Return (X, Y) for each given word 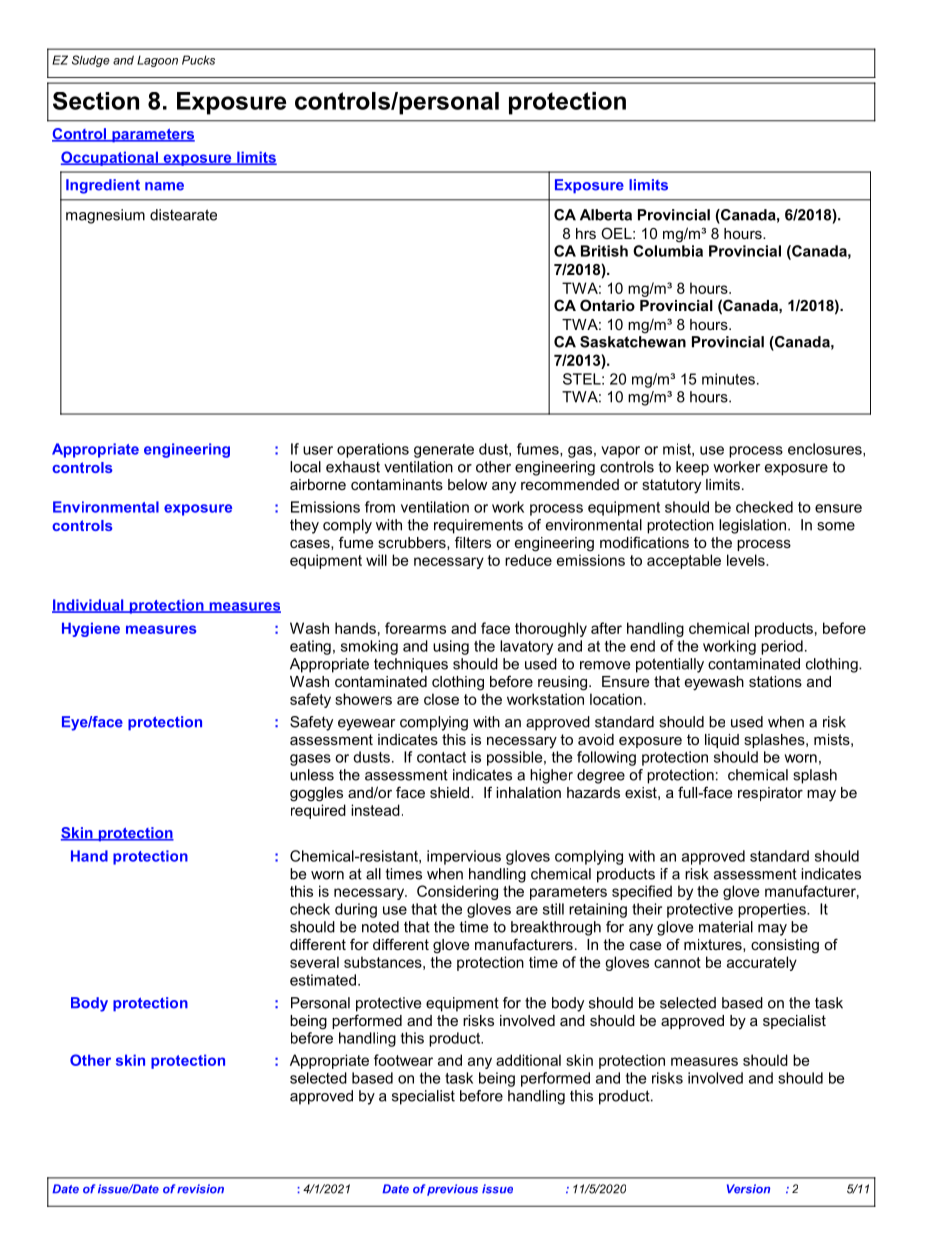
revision (200, 1189)
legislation (752, 526)
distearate (183, 215)
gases (310, 760)
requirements (478, 526)
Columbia (668, 251)
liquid (722, 741)
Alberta (606, 215)
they (304, 526)
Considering (457, 892)
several (314, 962)
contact (441, 757)
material (726, 927)
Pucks (198, 60)
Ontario (607, 305)
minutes (728, 379)
